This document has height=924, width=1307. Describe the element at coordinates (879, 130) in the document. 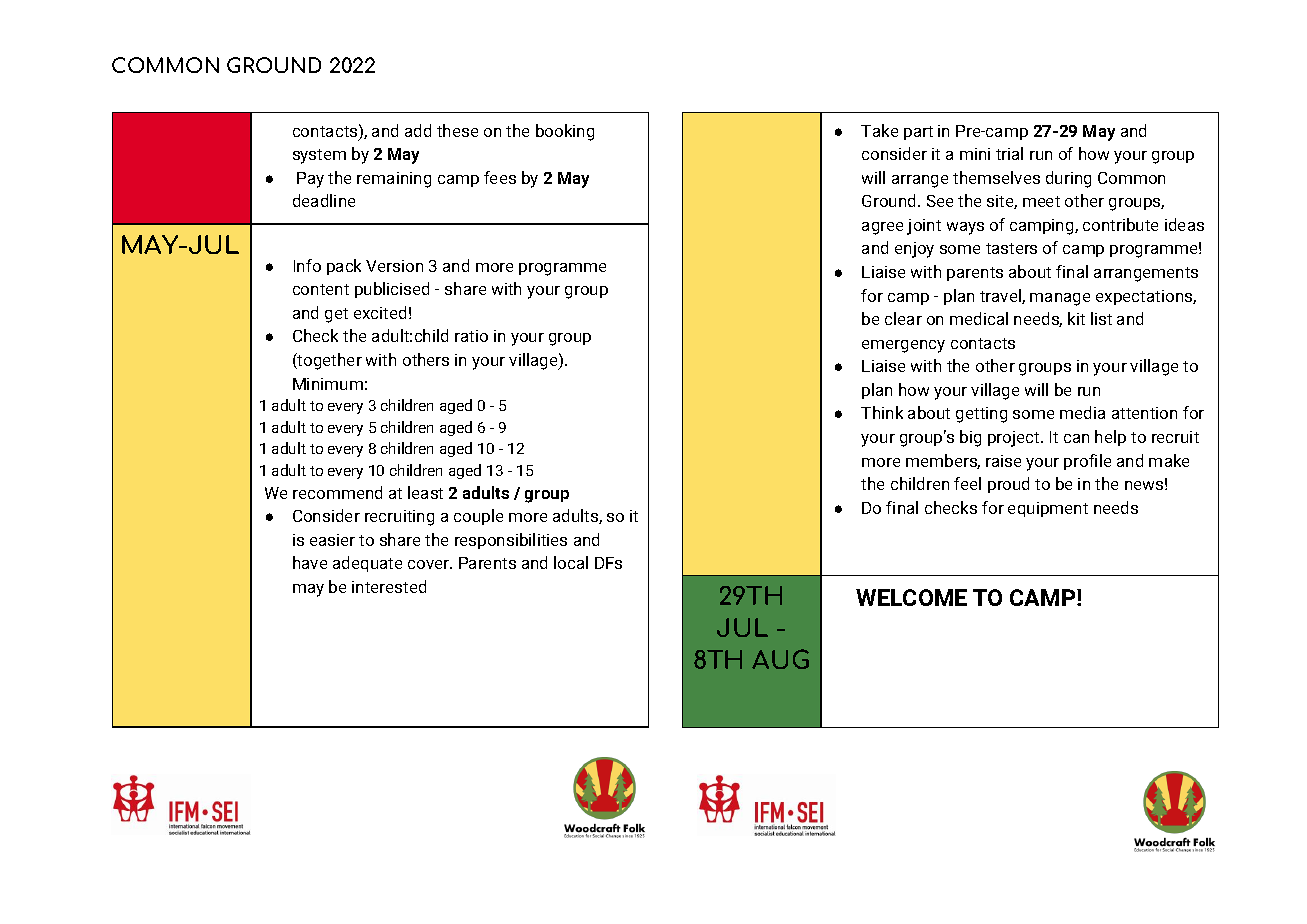

I see `Take` at that location.
